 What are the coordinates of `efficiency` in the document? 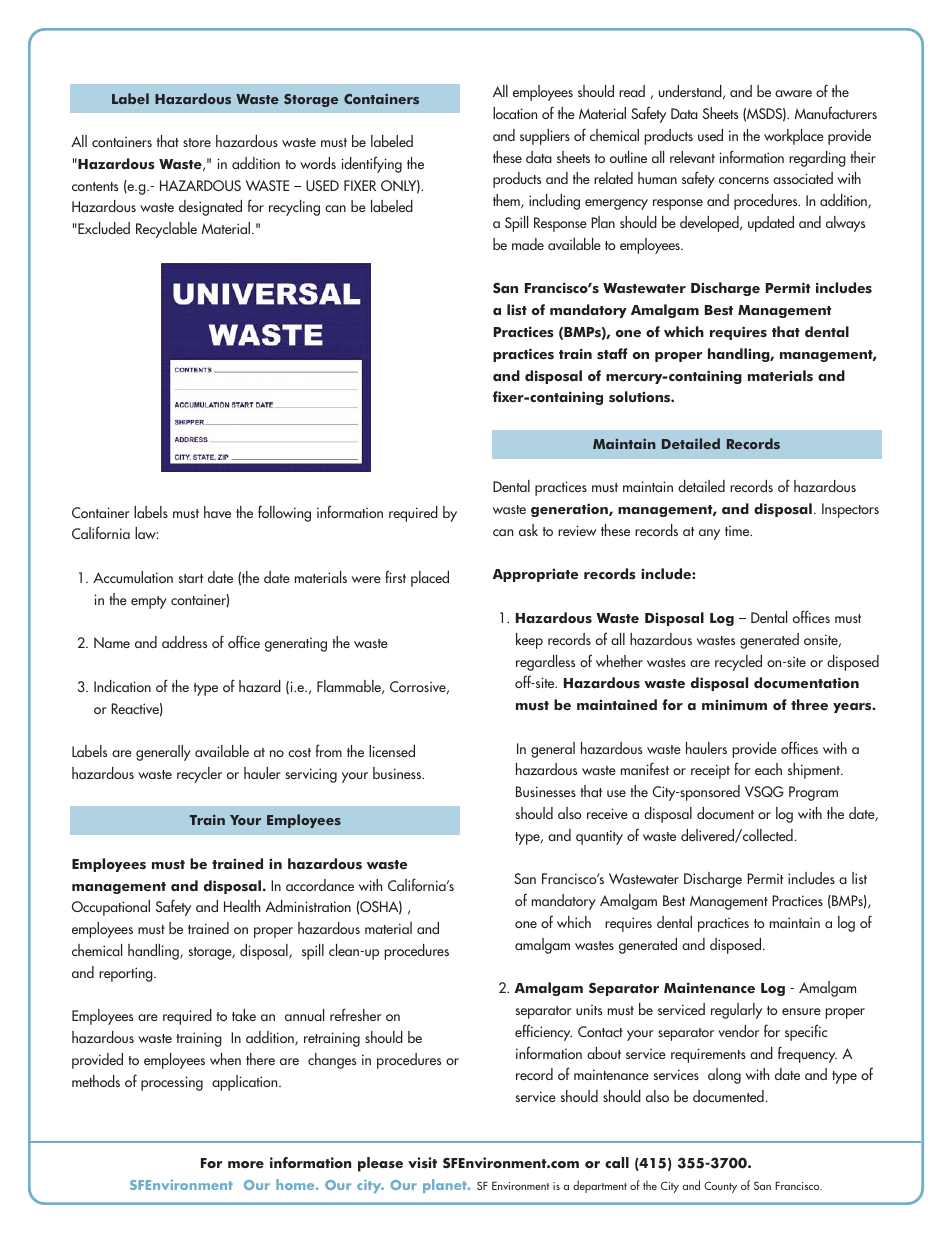 It's located at (543, 1032).
